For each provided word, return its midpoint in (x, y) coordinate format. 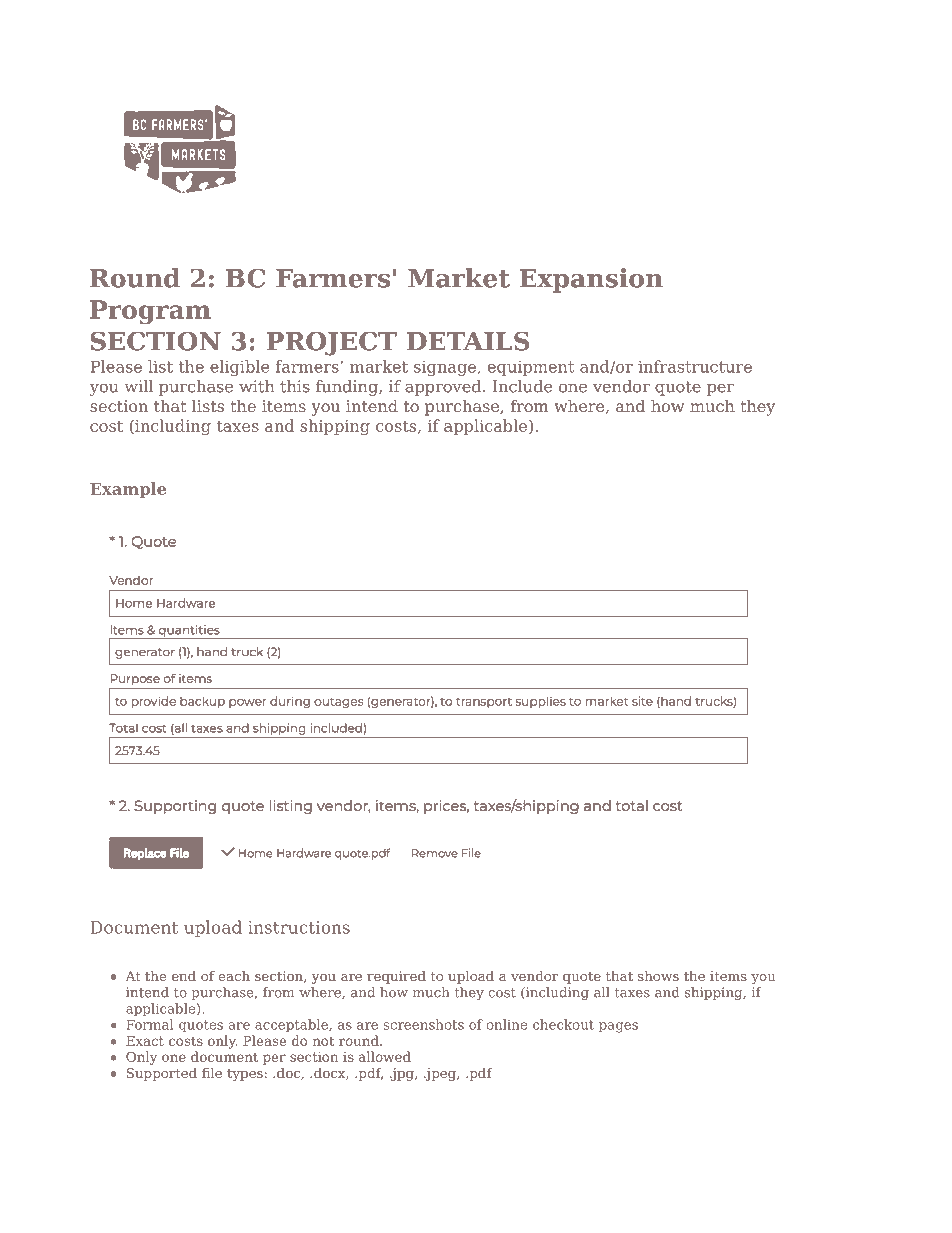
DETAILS (468, 341)
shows (658, 976)
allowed (385, 1056)
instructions (299, 927)
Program (150, 312)
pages (618, 1027)
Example (128, 490)
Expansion (591, 280)
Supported (162, 1074)
